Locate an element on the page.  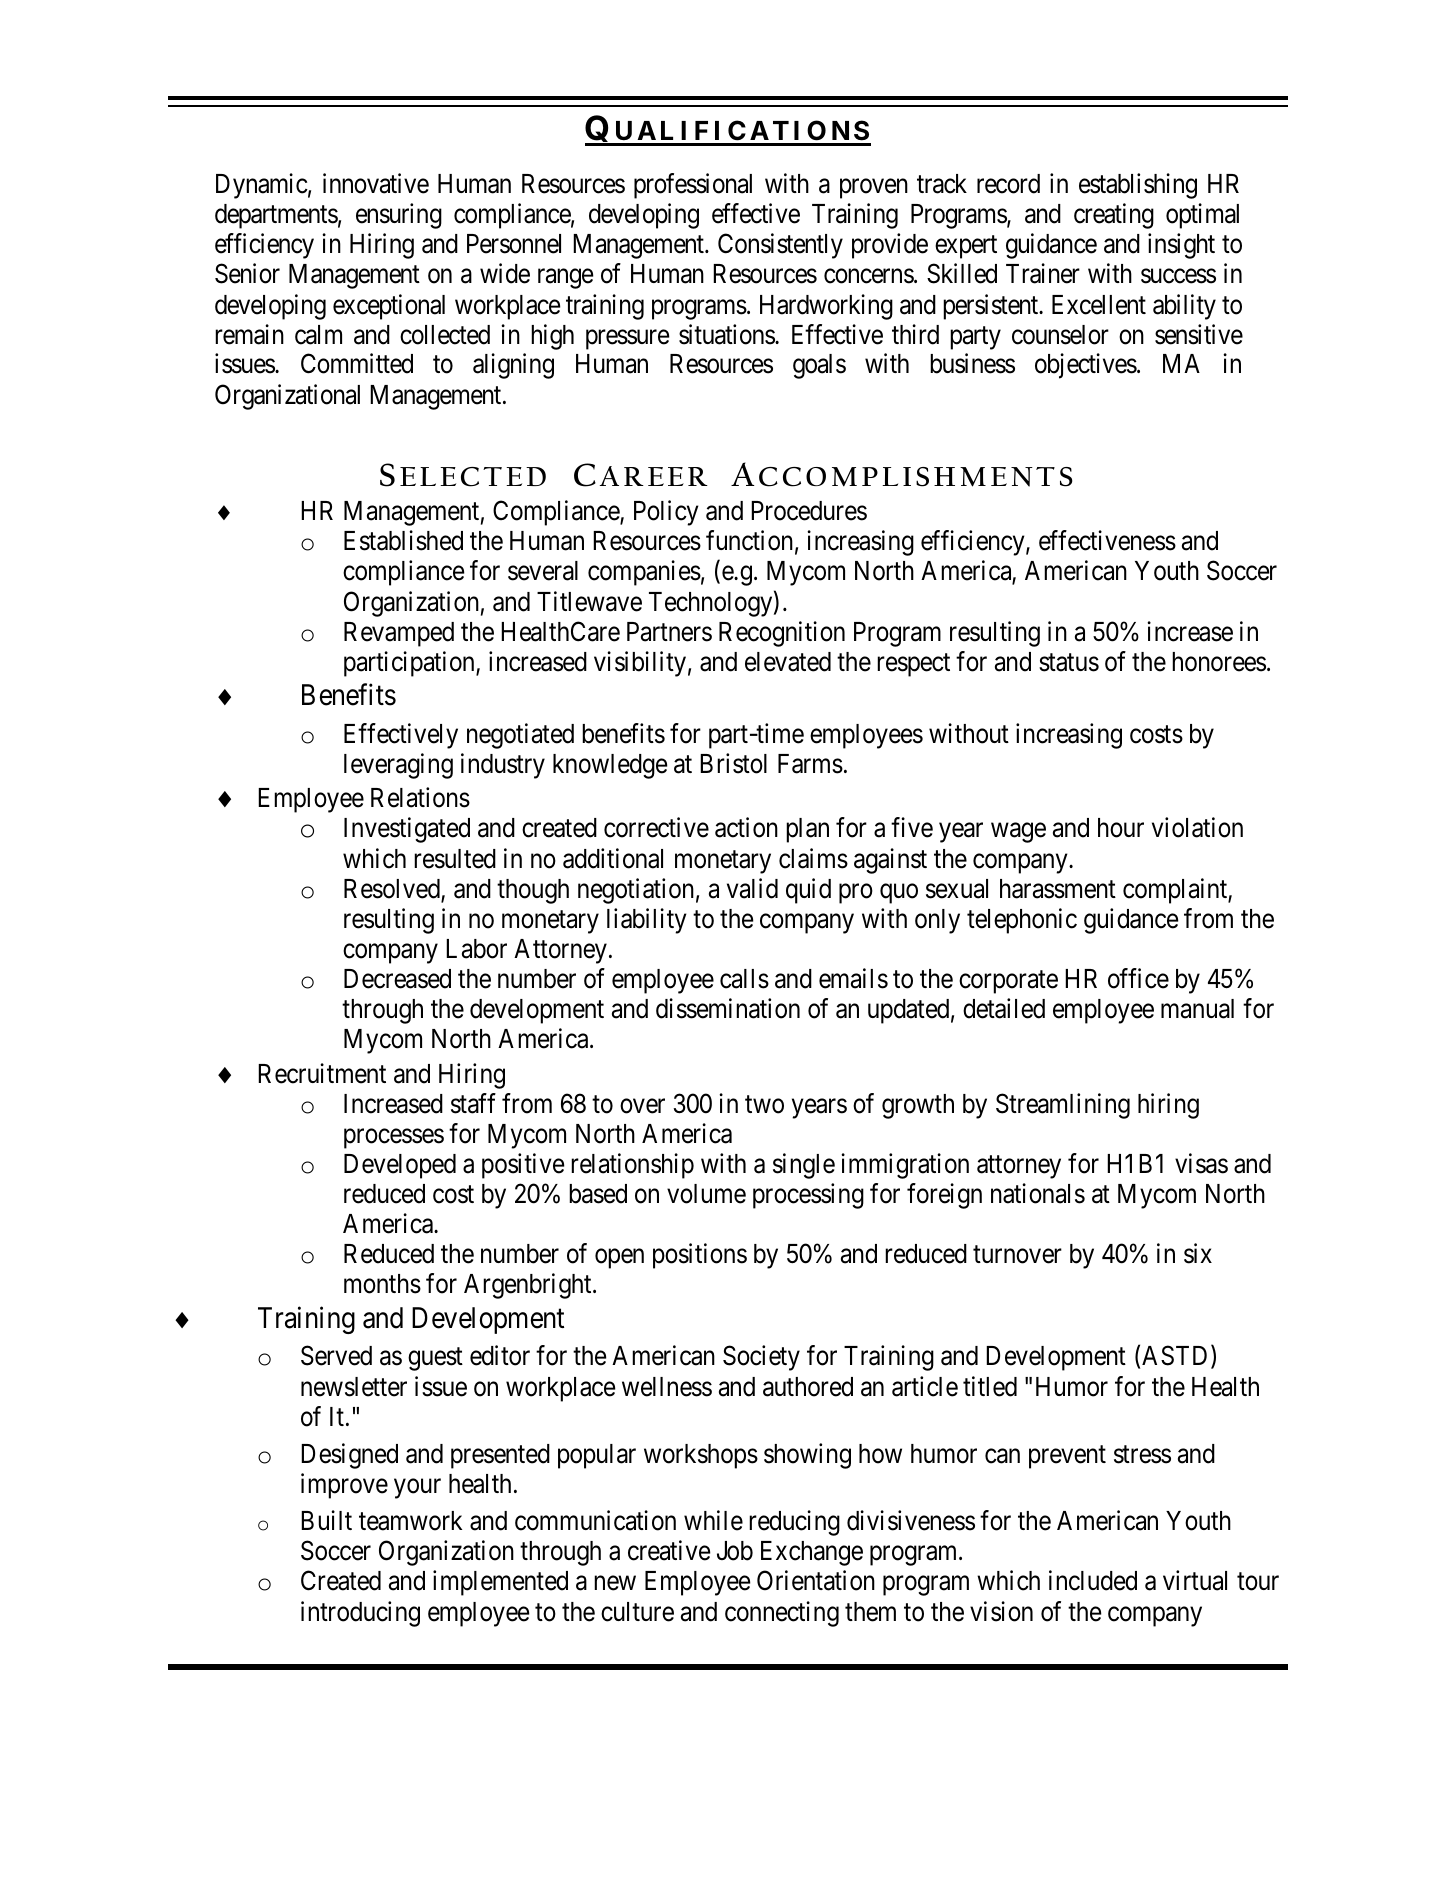
introducing is located at coordinates (360, 1614).
